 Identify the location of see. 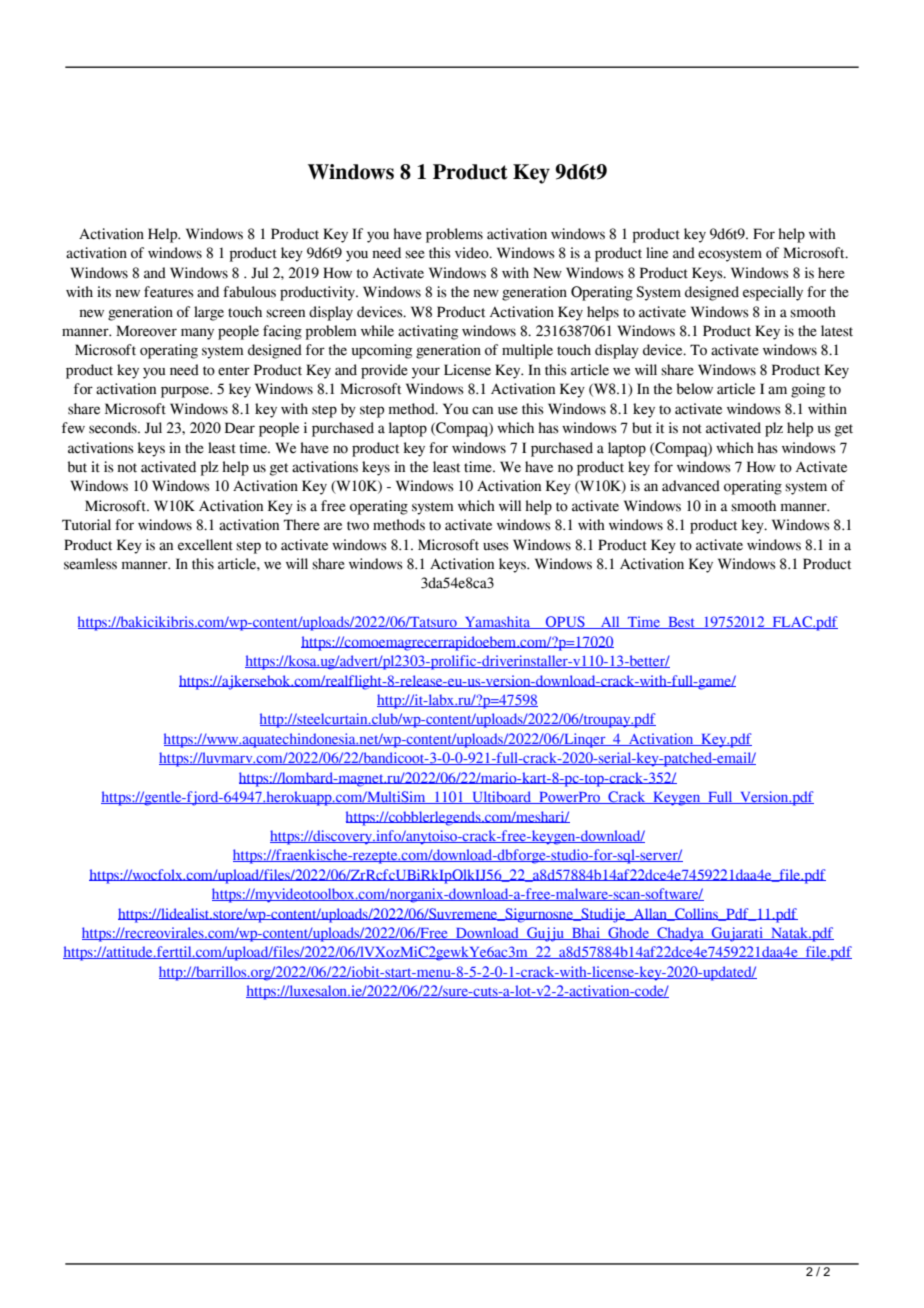
(415, 254).
